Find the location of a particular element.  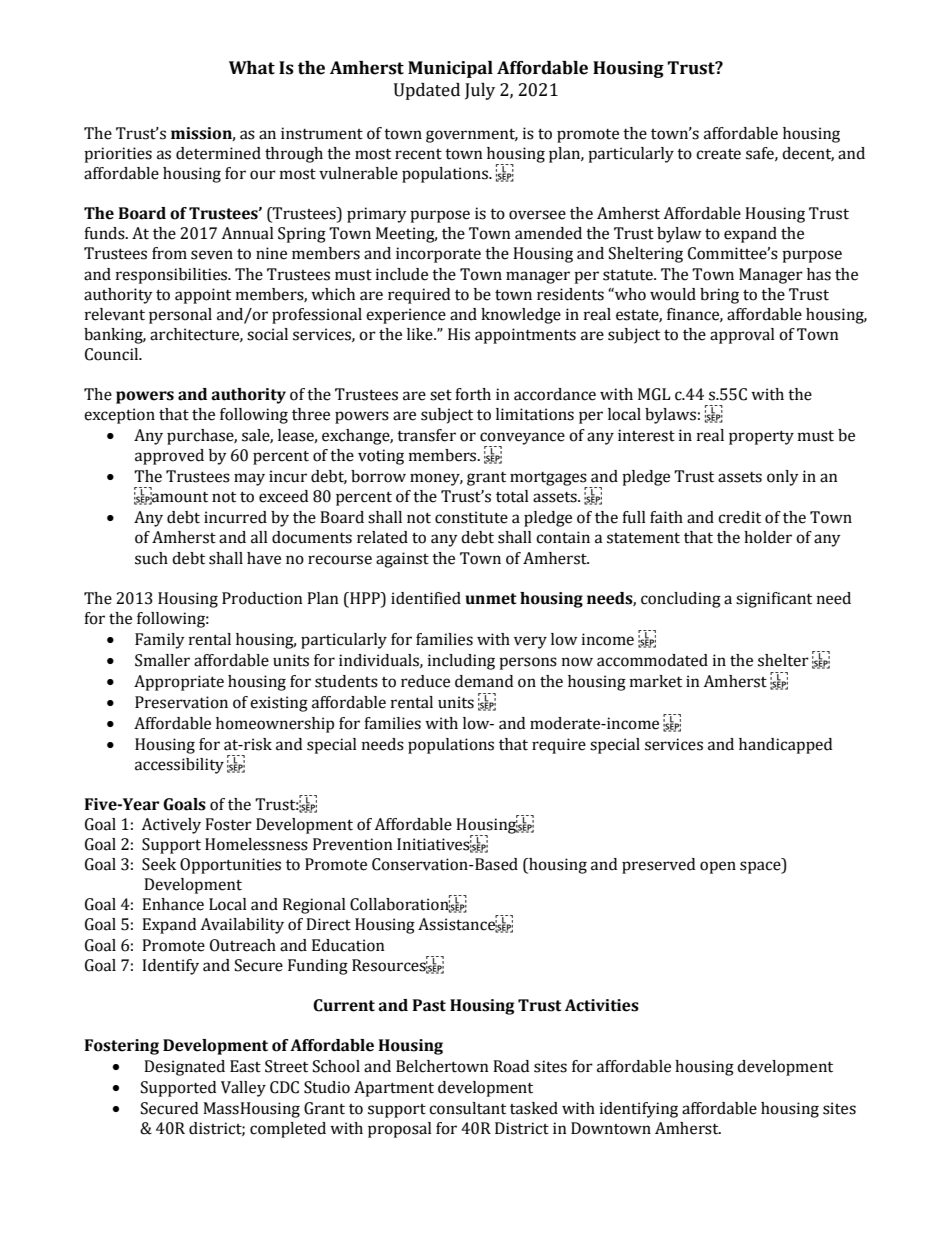

consultant is located at coordinates (467, 1108).
